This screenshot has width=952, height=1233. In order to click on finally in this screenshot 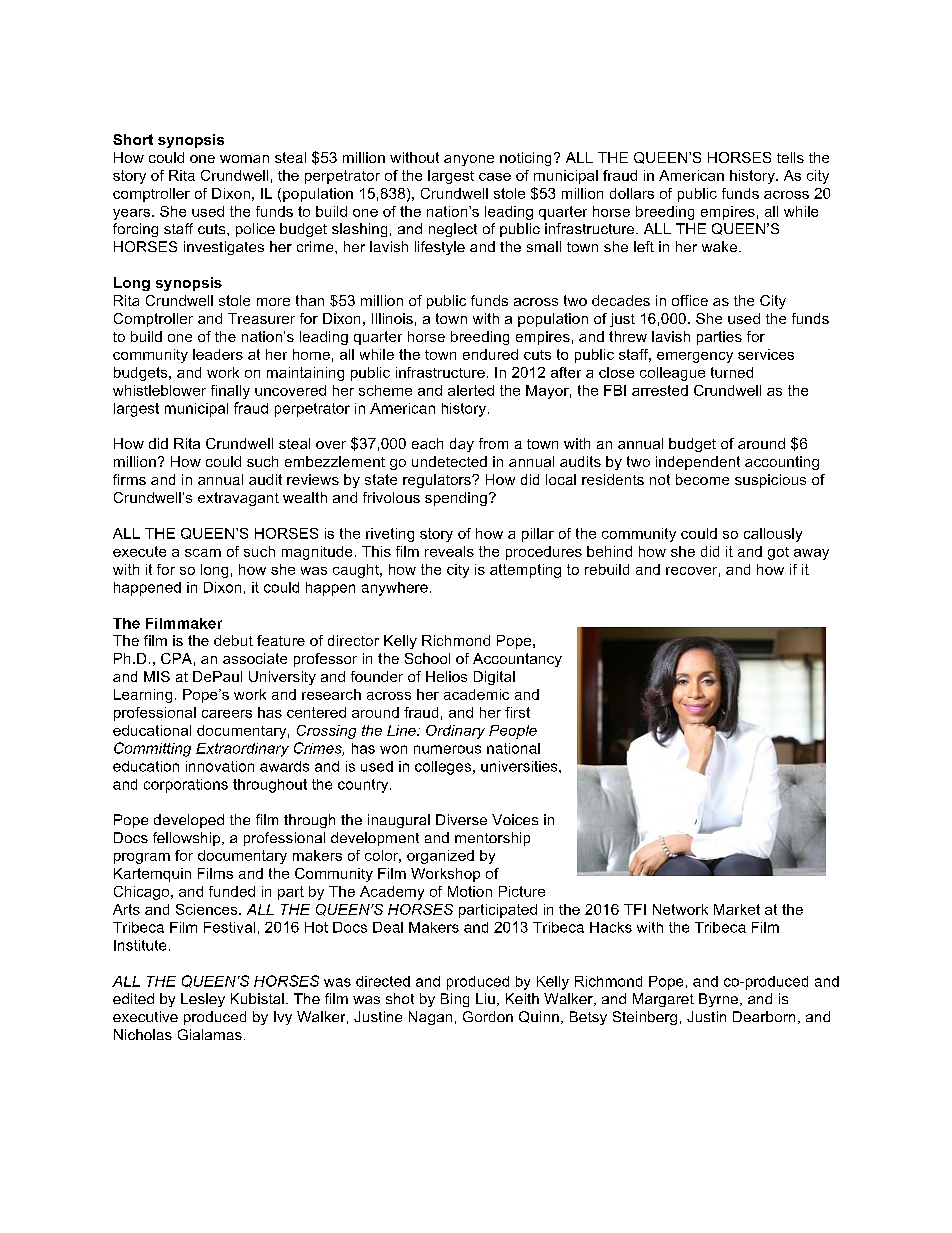, I will do `click(230, 392)`.
